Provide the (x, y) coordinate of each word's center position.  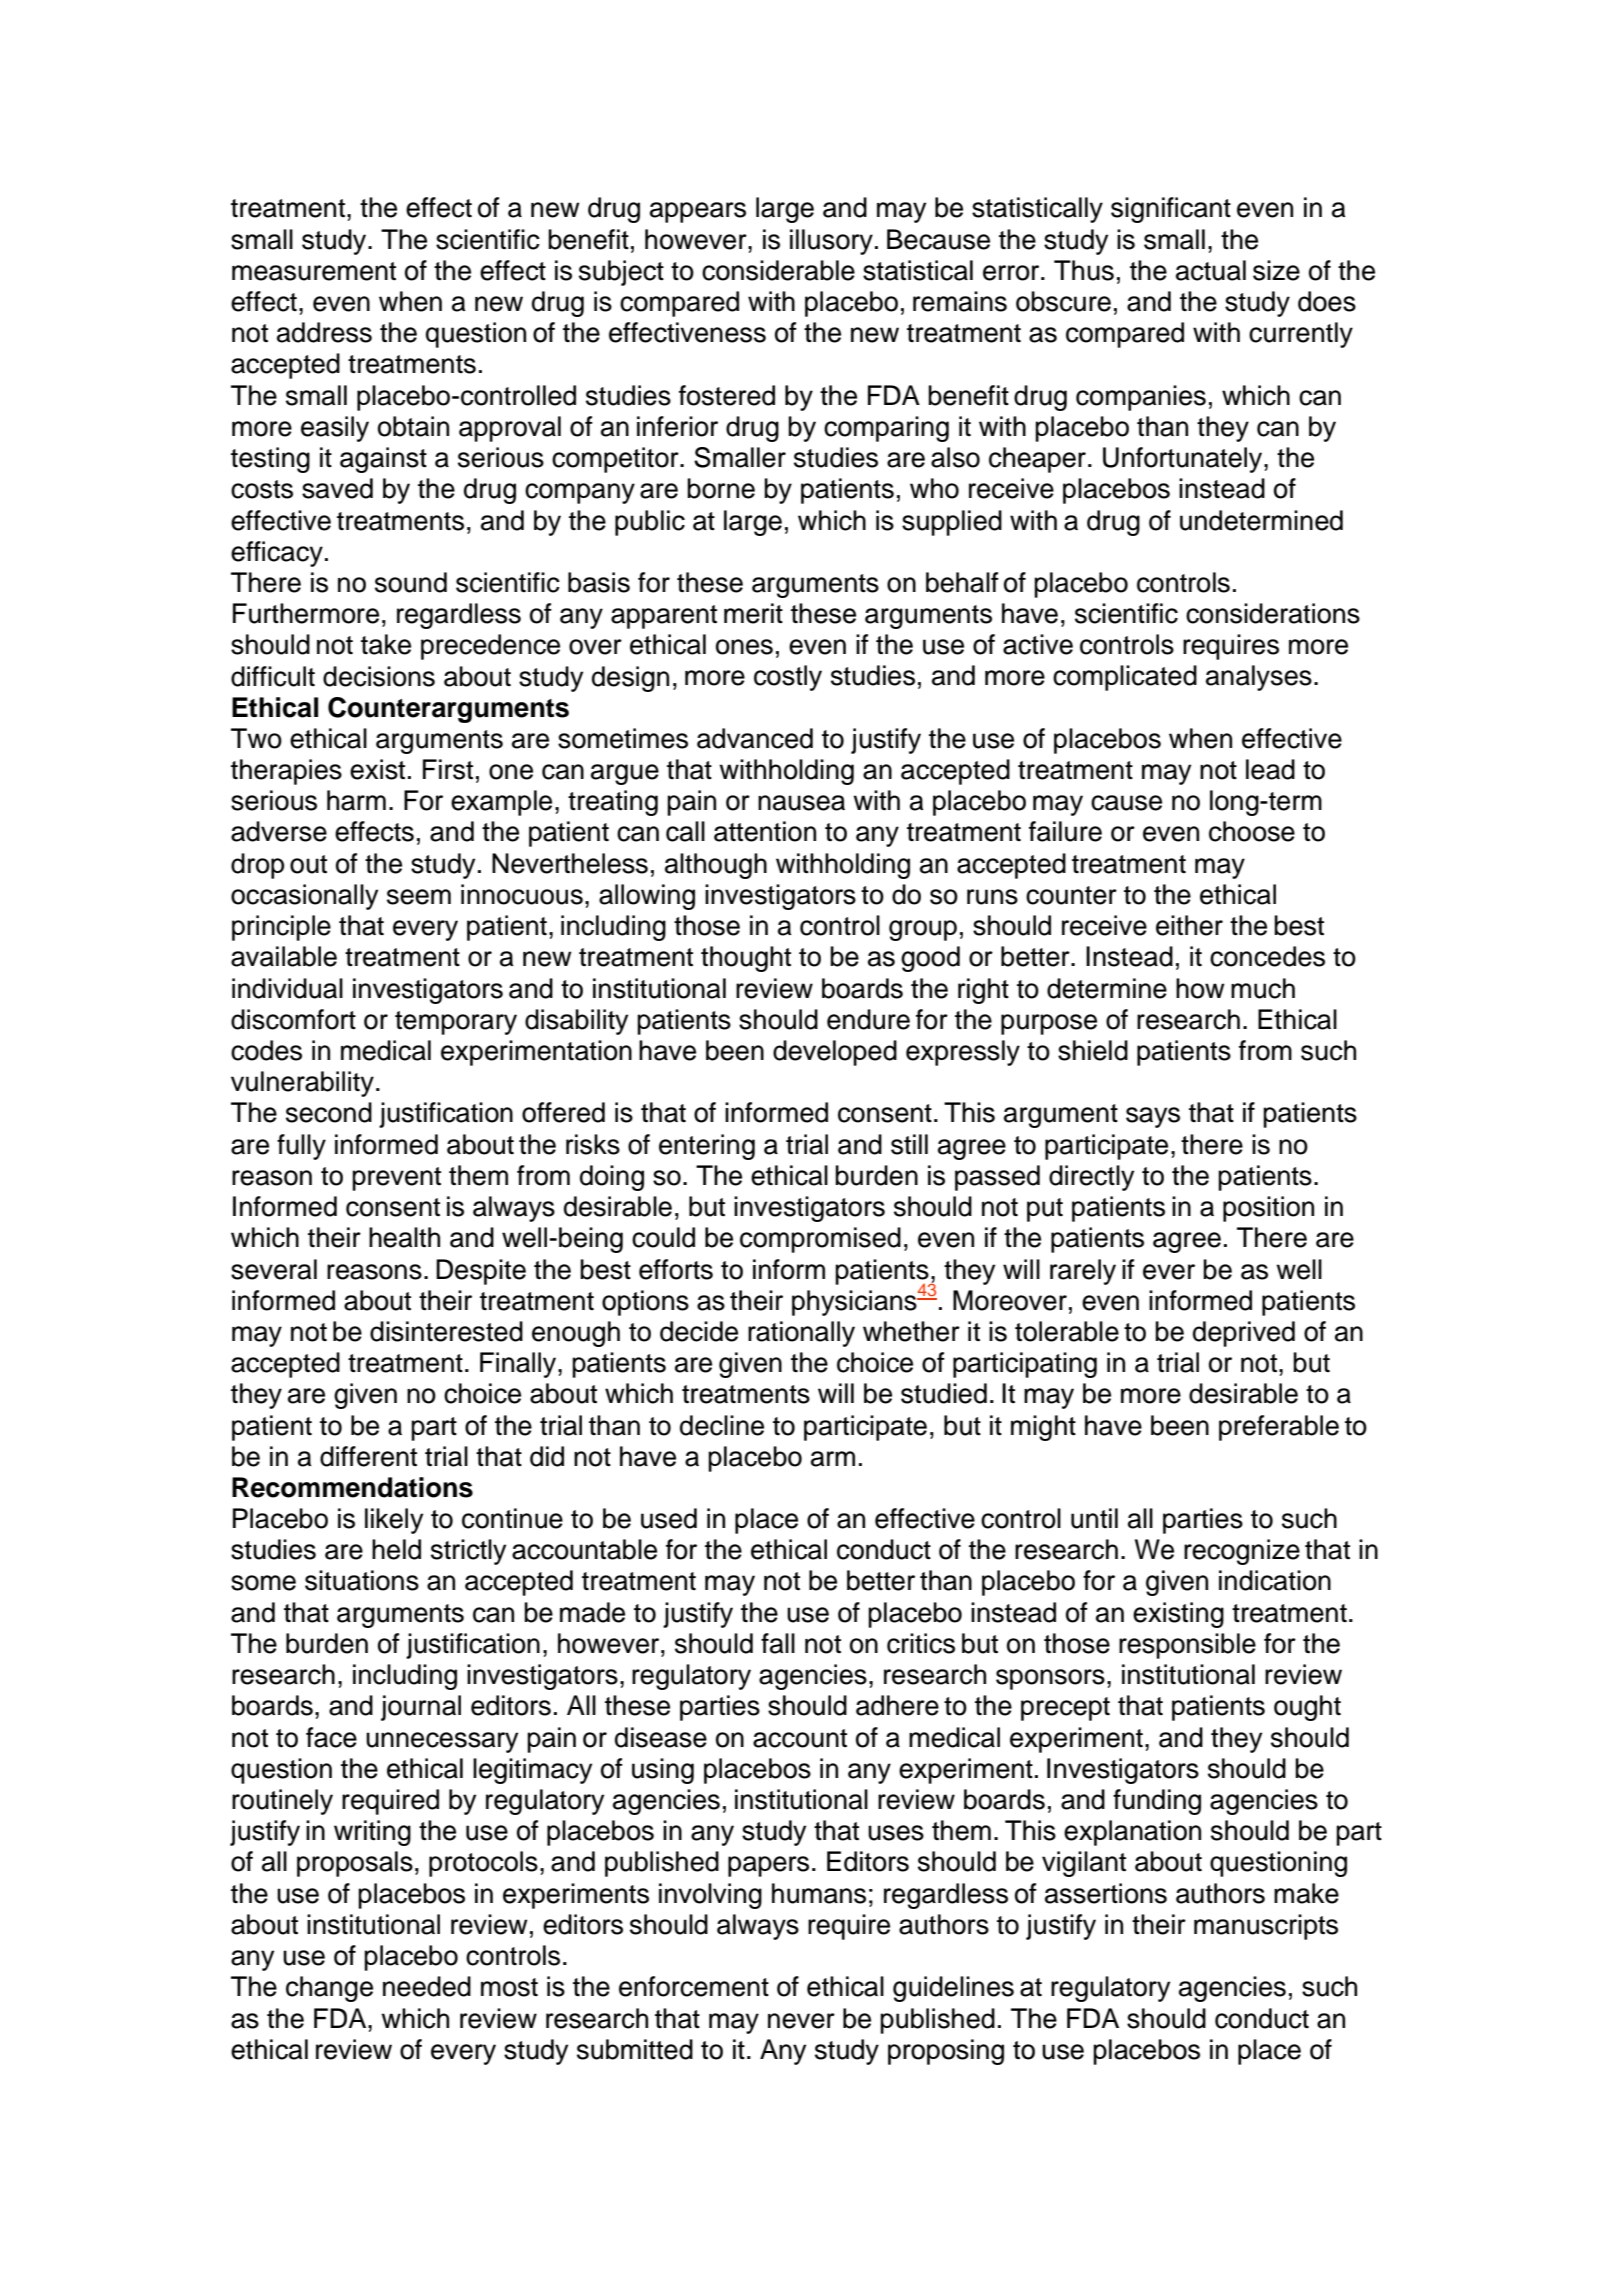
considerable (778, 270)
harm (356, 800)
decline (722, 1425)
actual (1211, 270)
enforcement (694, 1986)
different (368, 1456)
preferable (1279, 1428)
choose (1252, 831)
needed (427, 1986)
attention (765, 831)
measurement (314, 271)
